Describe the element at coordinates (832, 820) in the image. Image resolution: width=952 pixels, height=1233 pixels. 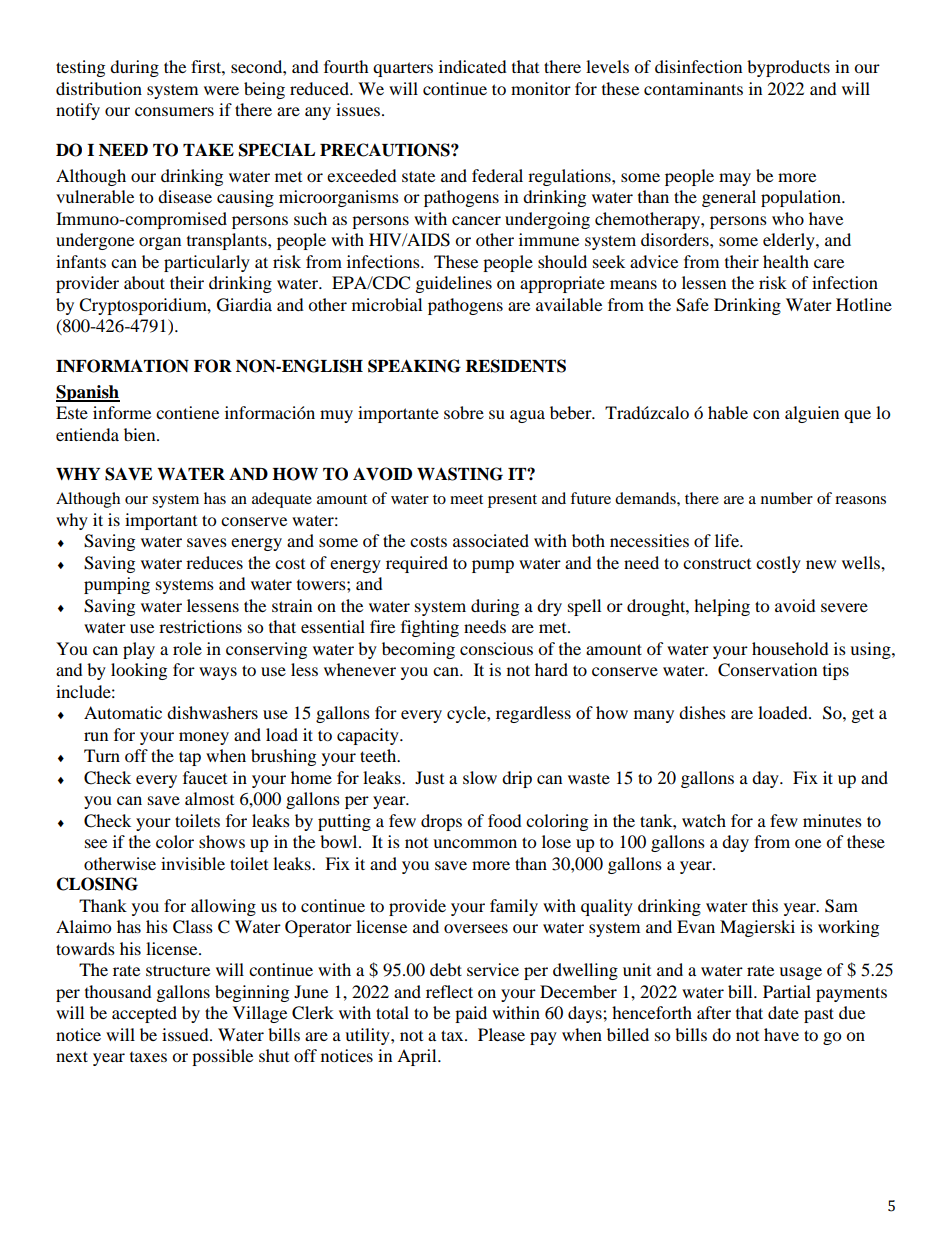
I see `minutes` at that location.
